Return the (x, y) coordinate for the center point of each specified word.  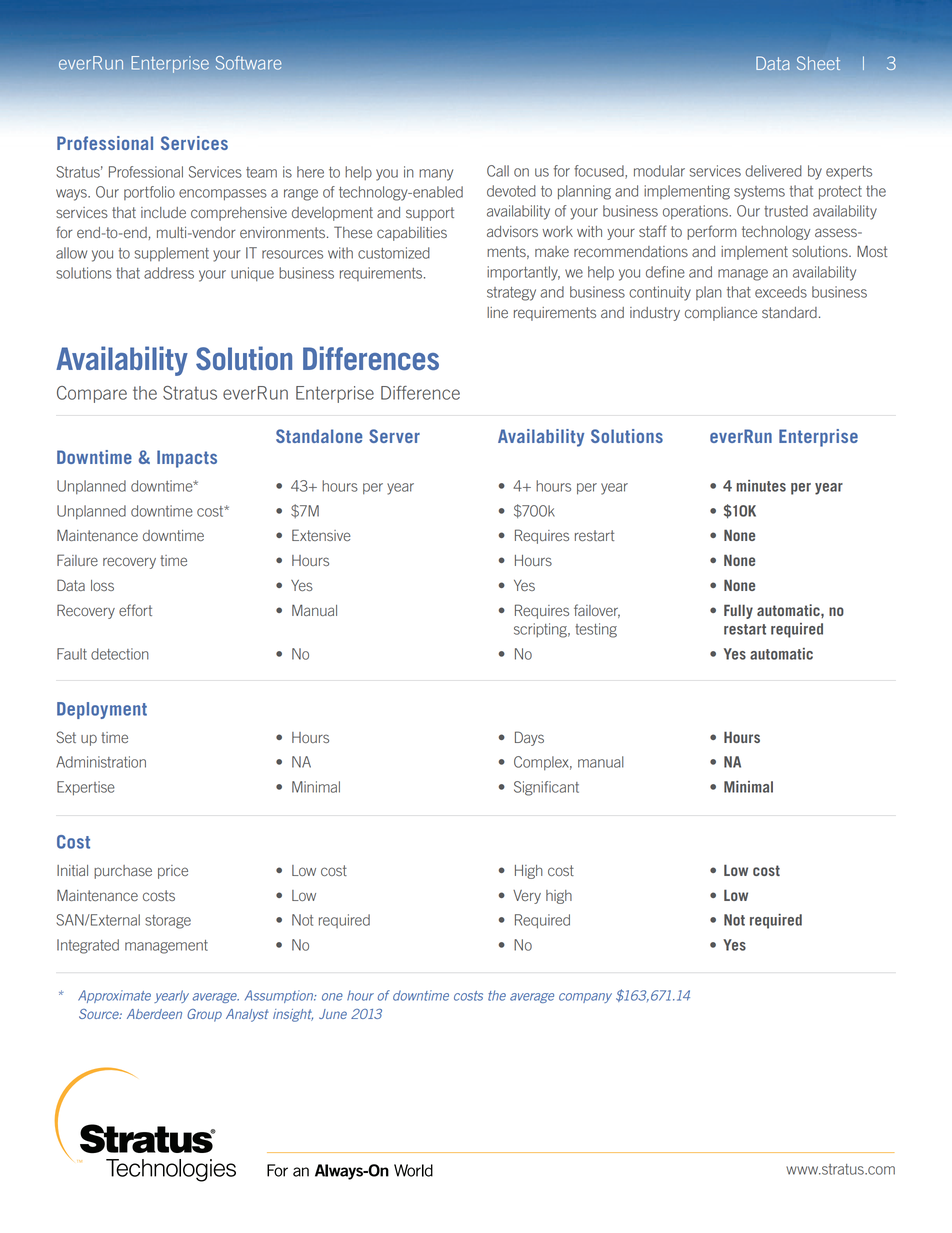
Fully (738, 611)
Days (529, 738)
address (169, 273)
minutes (761, 486)
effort (135, 610)
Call (498, 171)
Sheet (818, 63)
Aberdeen (154, 1014)
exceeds (781, 292)
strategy (511, 294)
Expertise (86, 788)
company (585, 998)
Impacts (187, 459)
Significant (546, 788)
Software (248, 63)
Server (394, 436)
